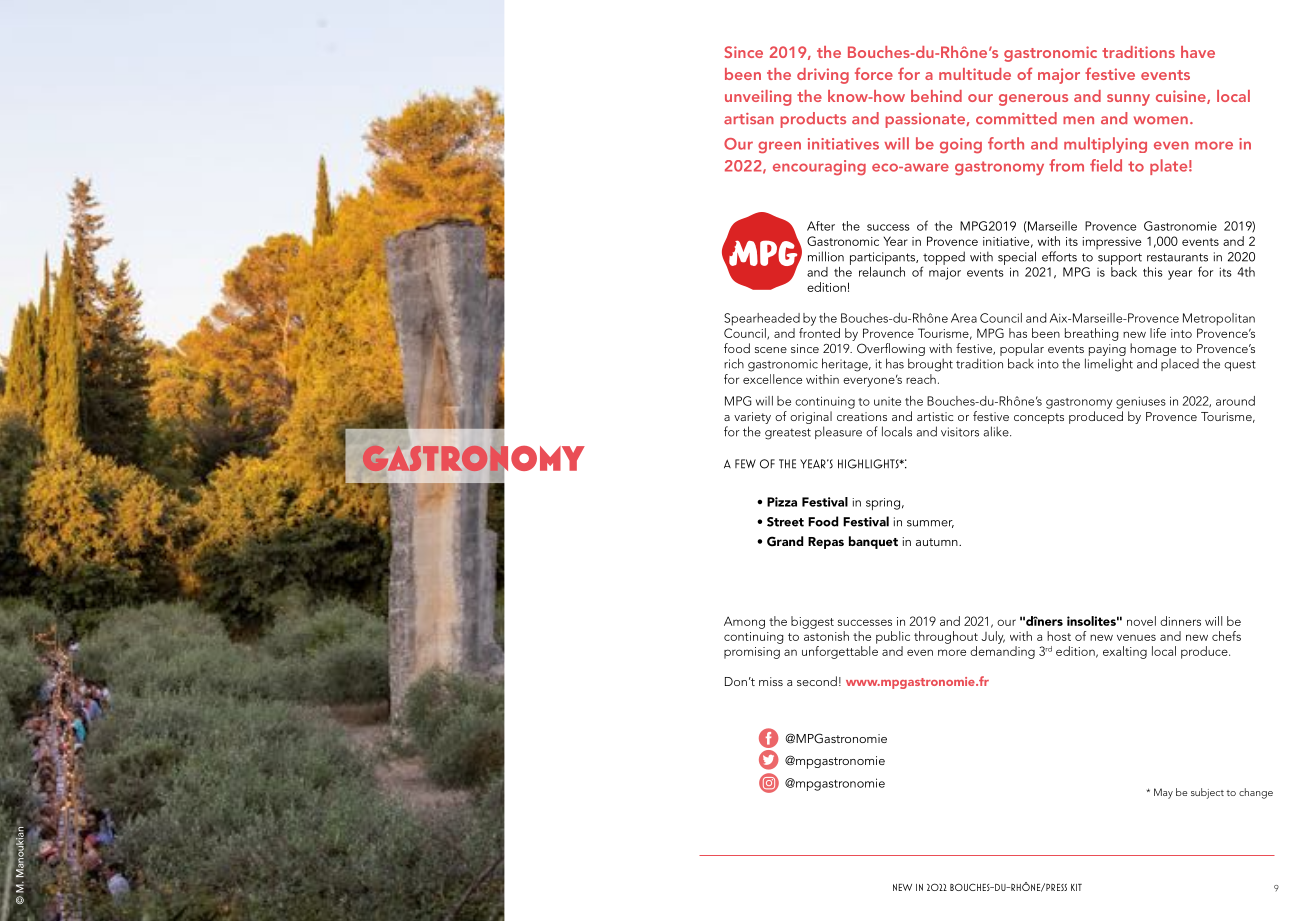  Describe the element at coordinates (938, 542) in the page. I see `autumn` at that location.
